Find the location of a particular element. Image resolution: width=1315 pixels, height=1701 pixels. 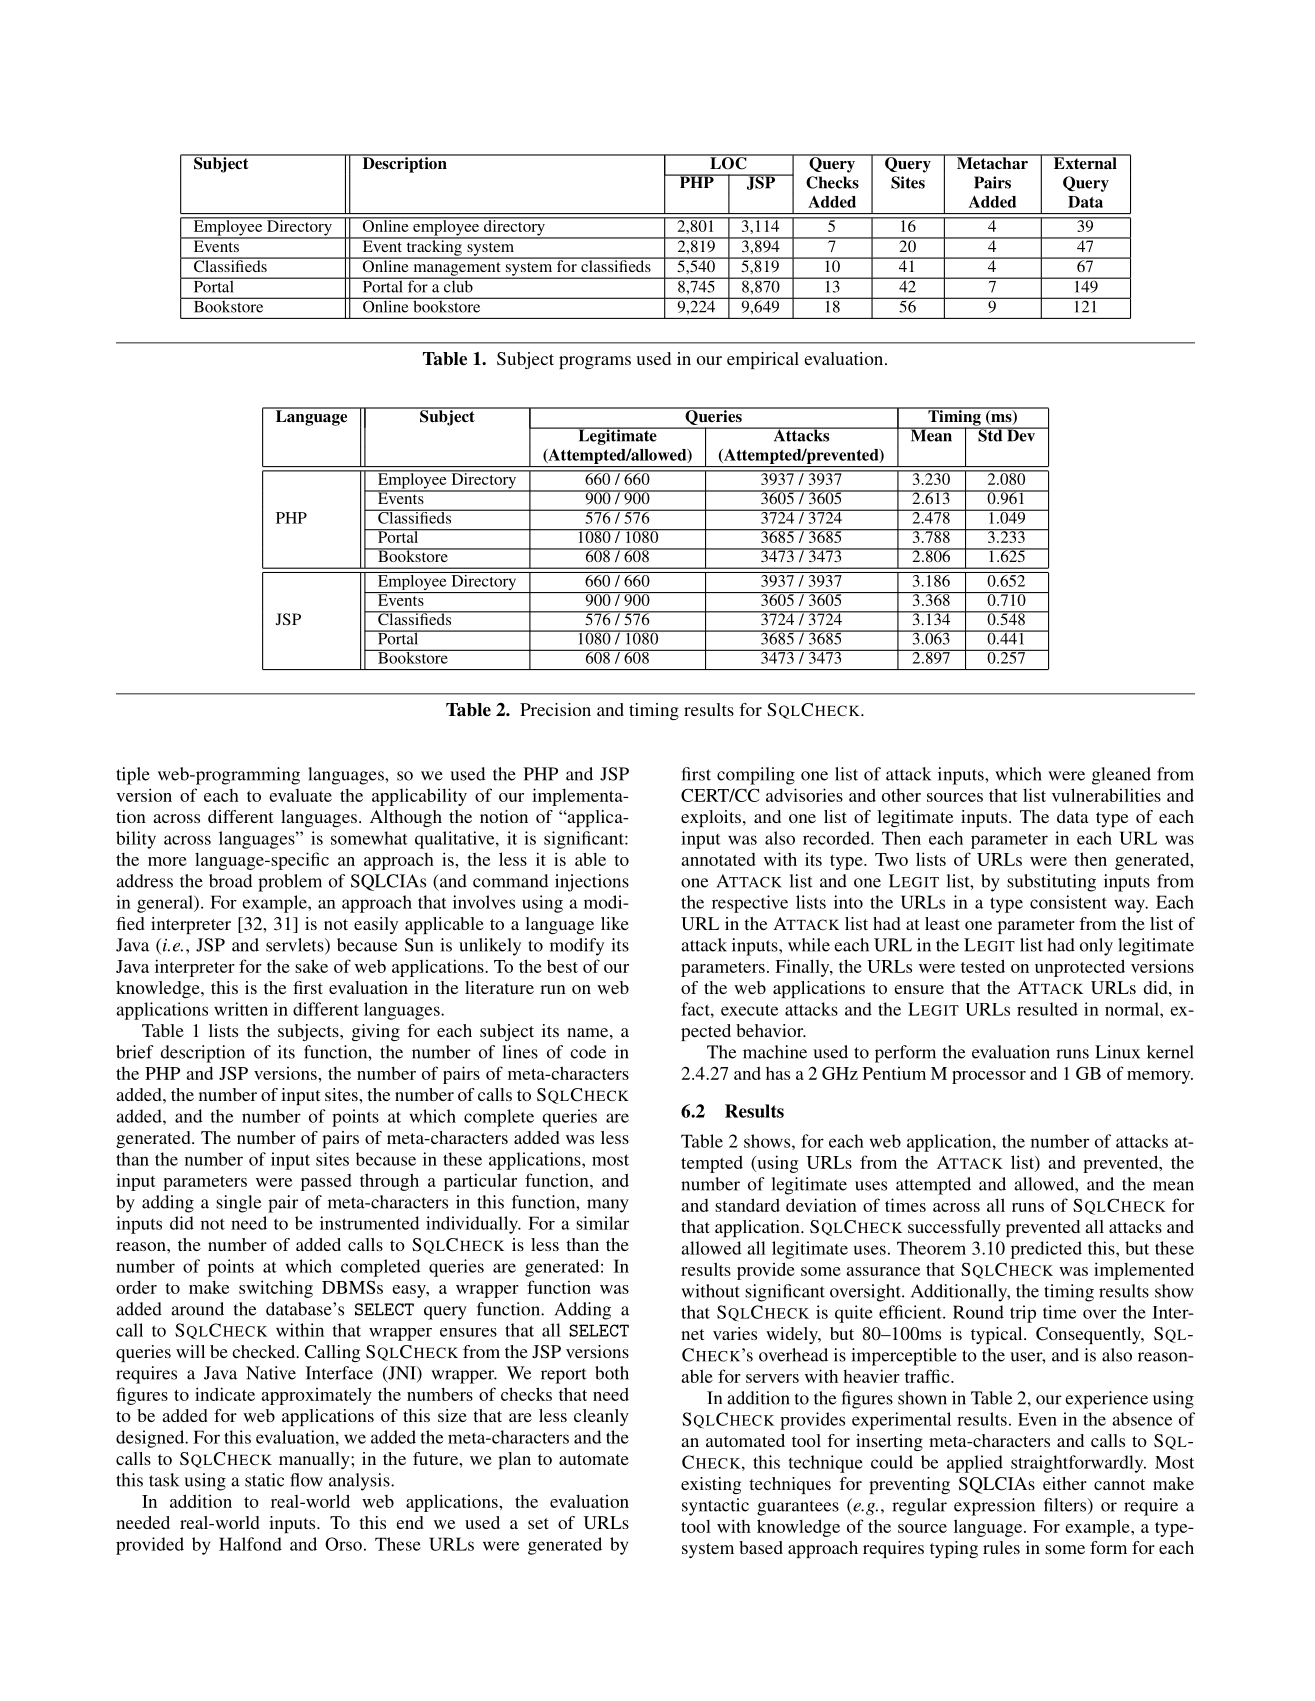

Precision is located at coordinates (555, 709).
